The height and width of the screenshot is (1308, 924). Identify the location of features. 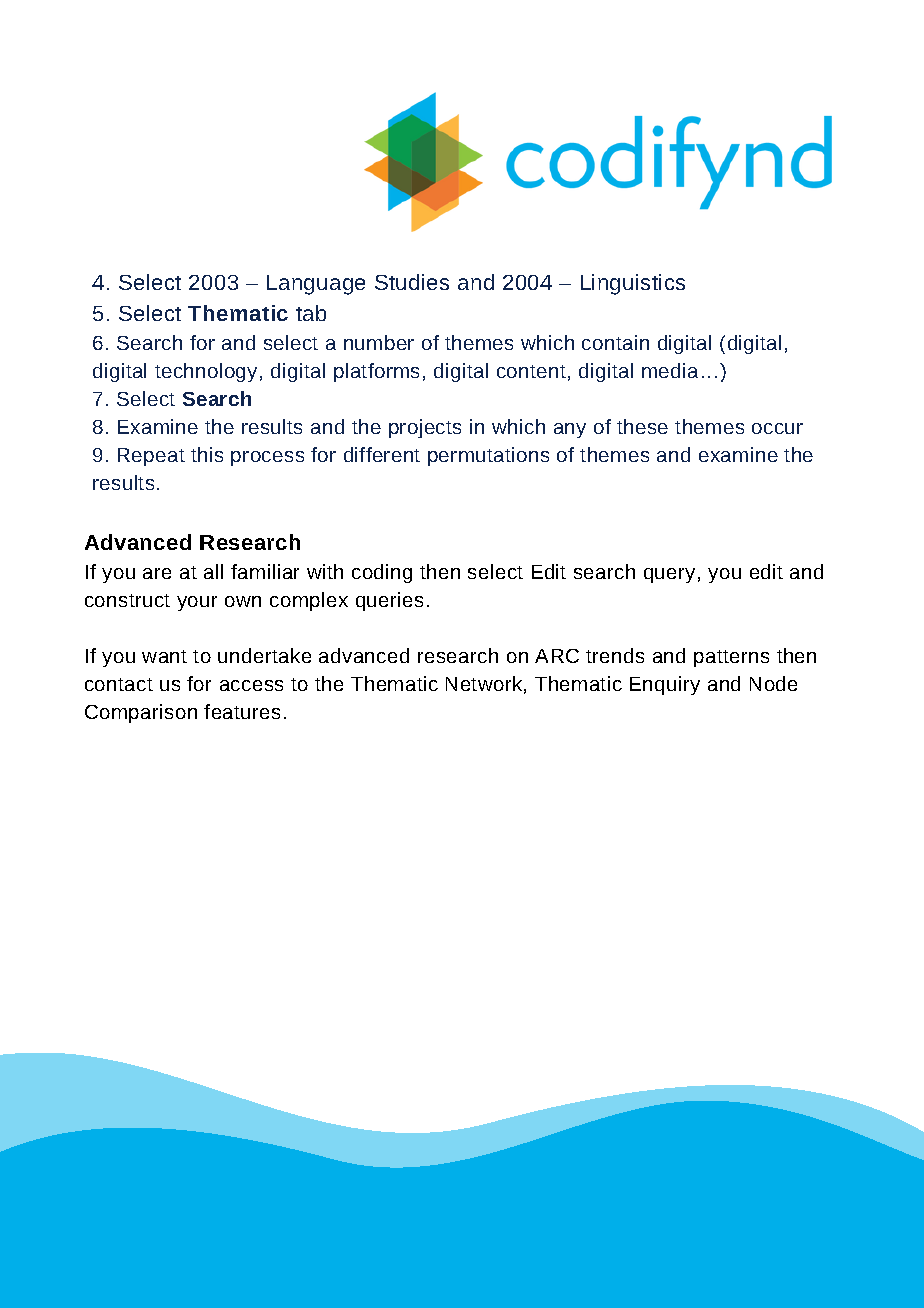
(242, 711).
